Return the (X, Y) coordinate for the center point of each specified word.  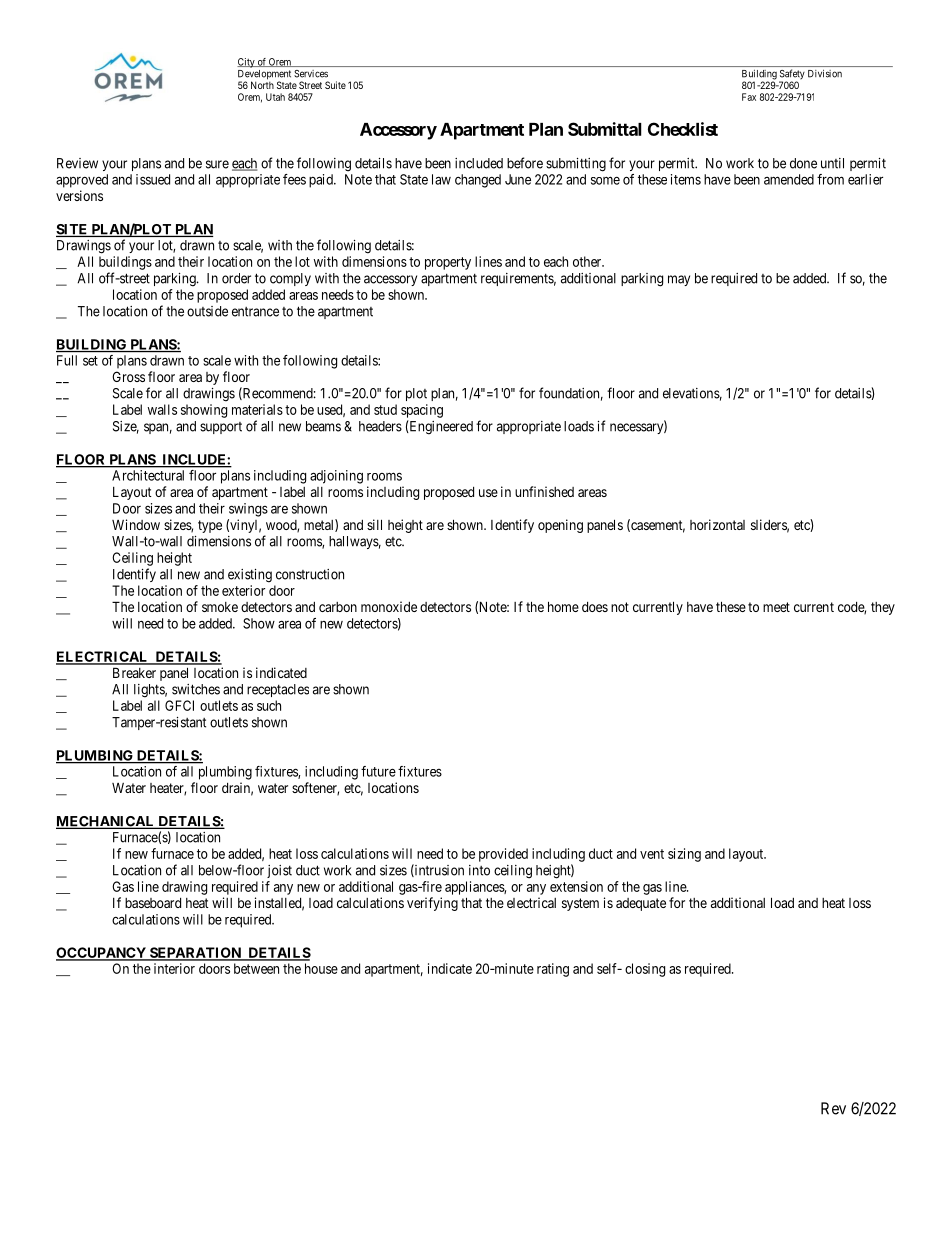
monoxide (389, 606)
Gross (128, 376)
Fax (749, 97)
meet (776, 607)
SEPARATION (195, 954)
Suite (335, 85)
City (247, 63)
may (679, 280)
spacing (422, 411)
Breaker (134, 672)
